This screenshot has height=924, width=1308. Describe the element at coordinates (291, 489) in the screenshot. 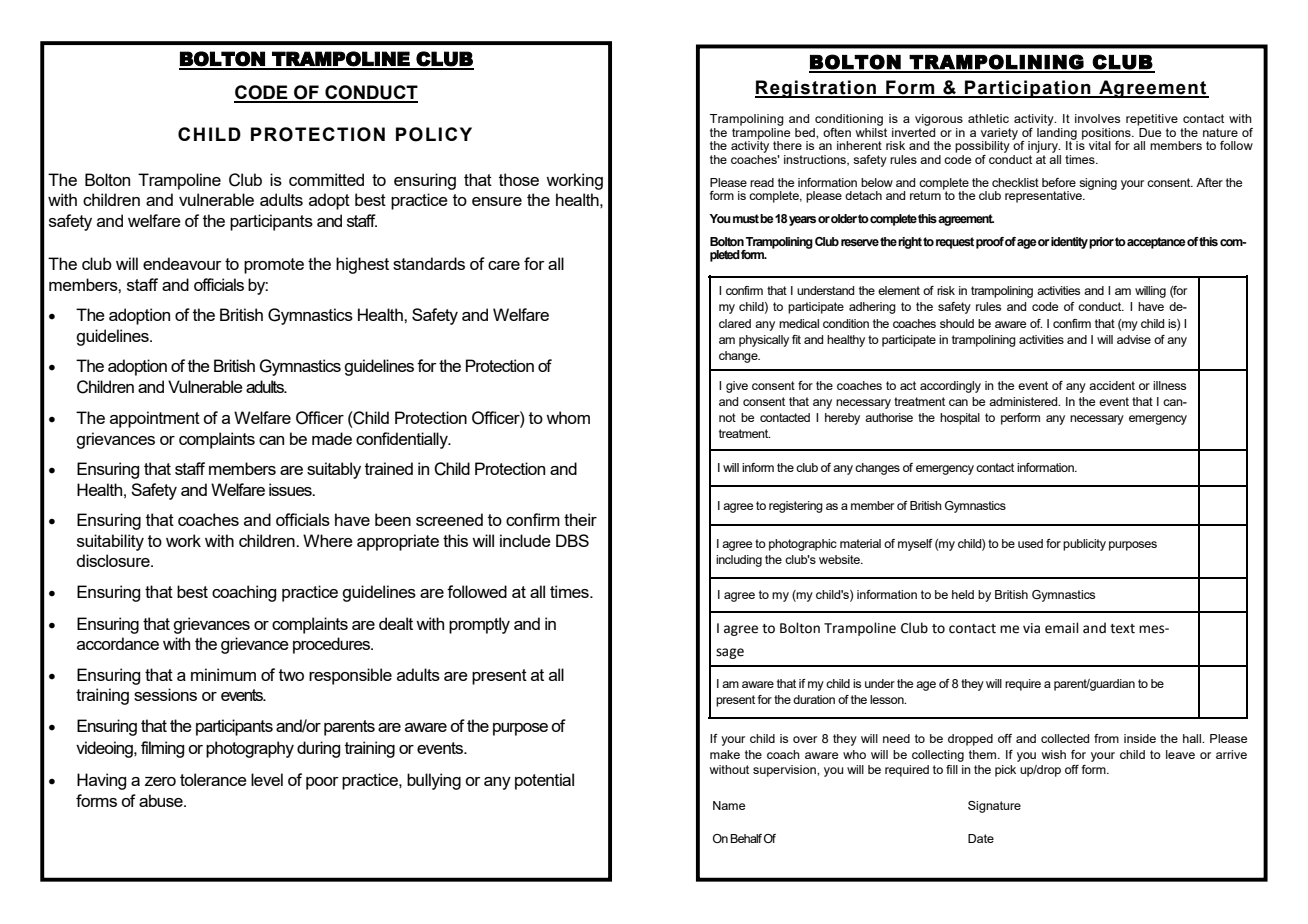

I see `issues` at that location.
